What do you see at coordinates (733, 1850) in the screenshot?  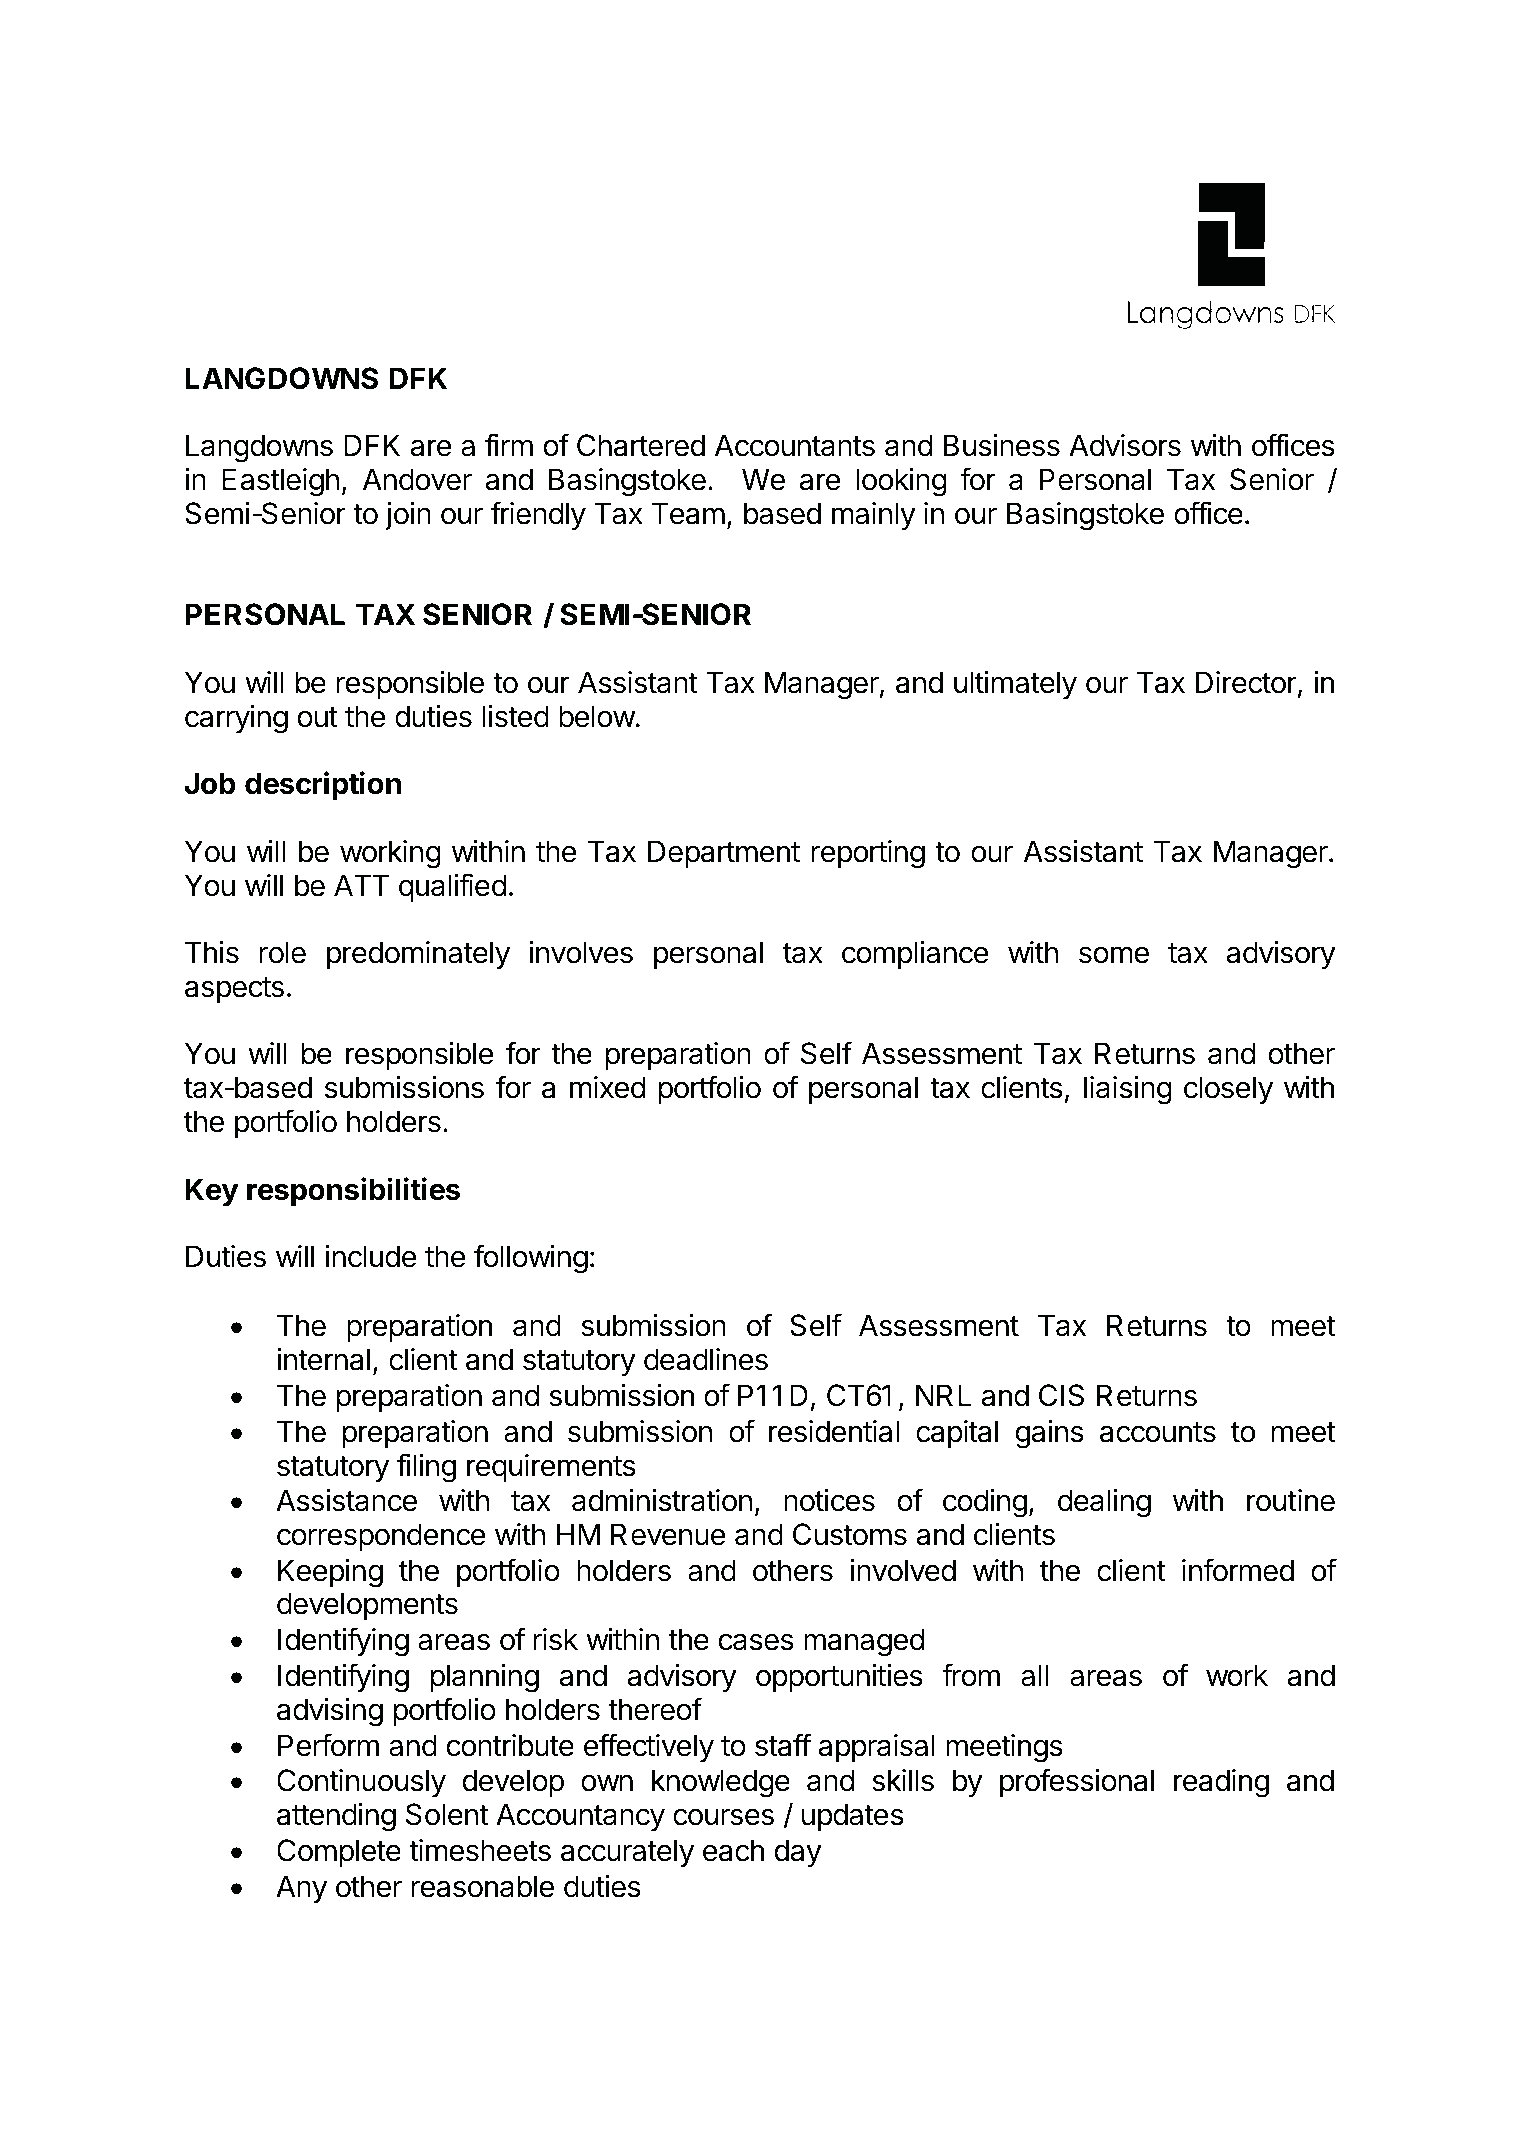 I see `each` at bounding box center [733, 1850].
